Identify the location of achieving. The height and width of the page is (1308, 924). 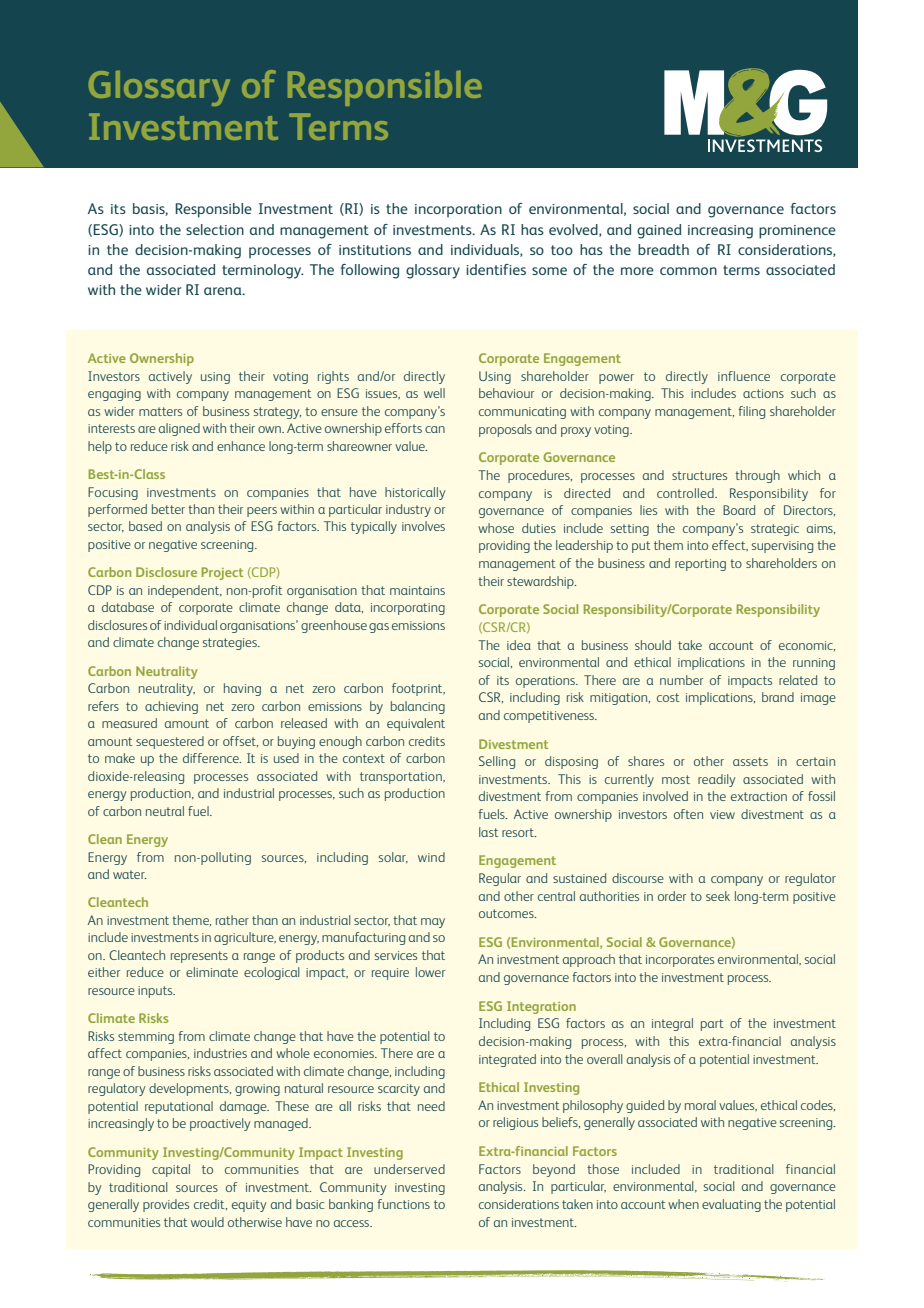
(171, 707).
